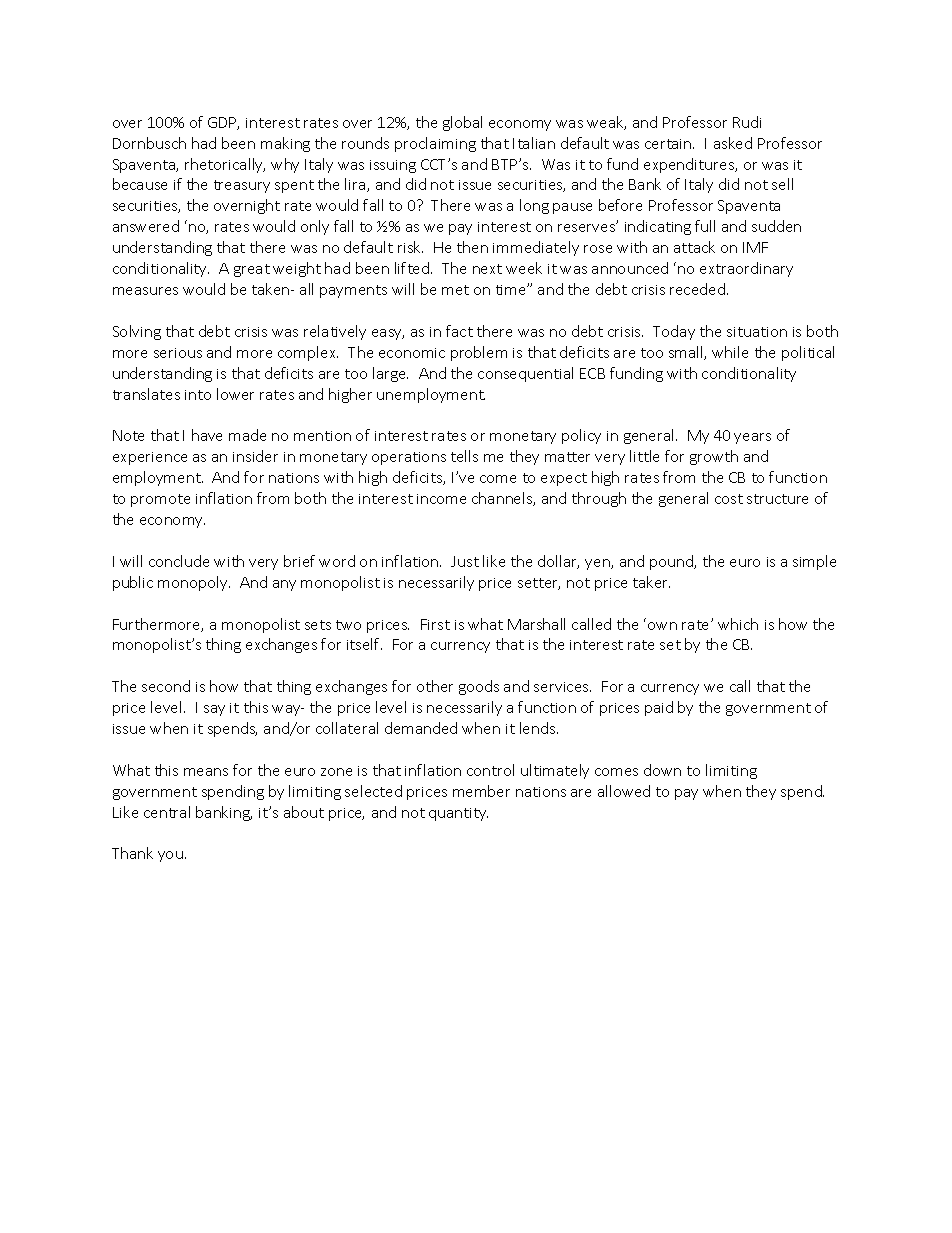  I want to click on promote, so click(160, 500).
